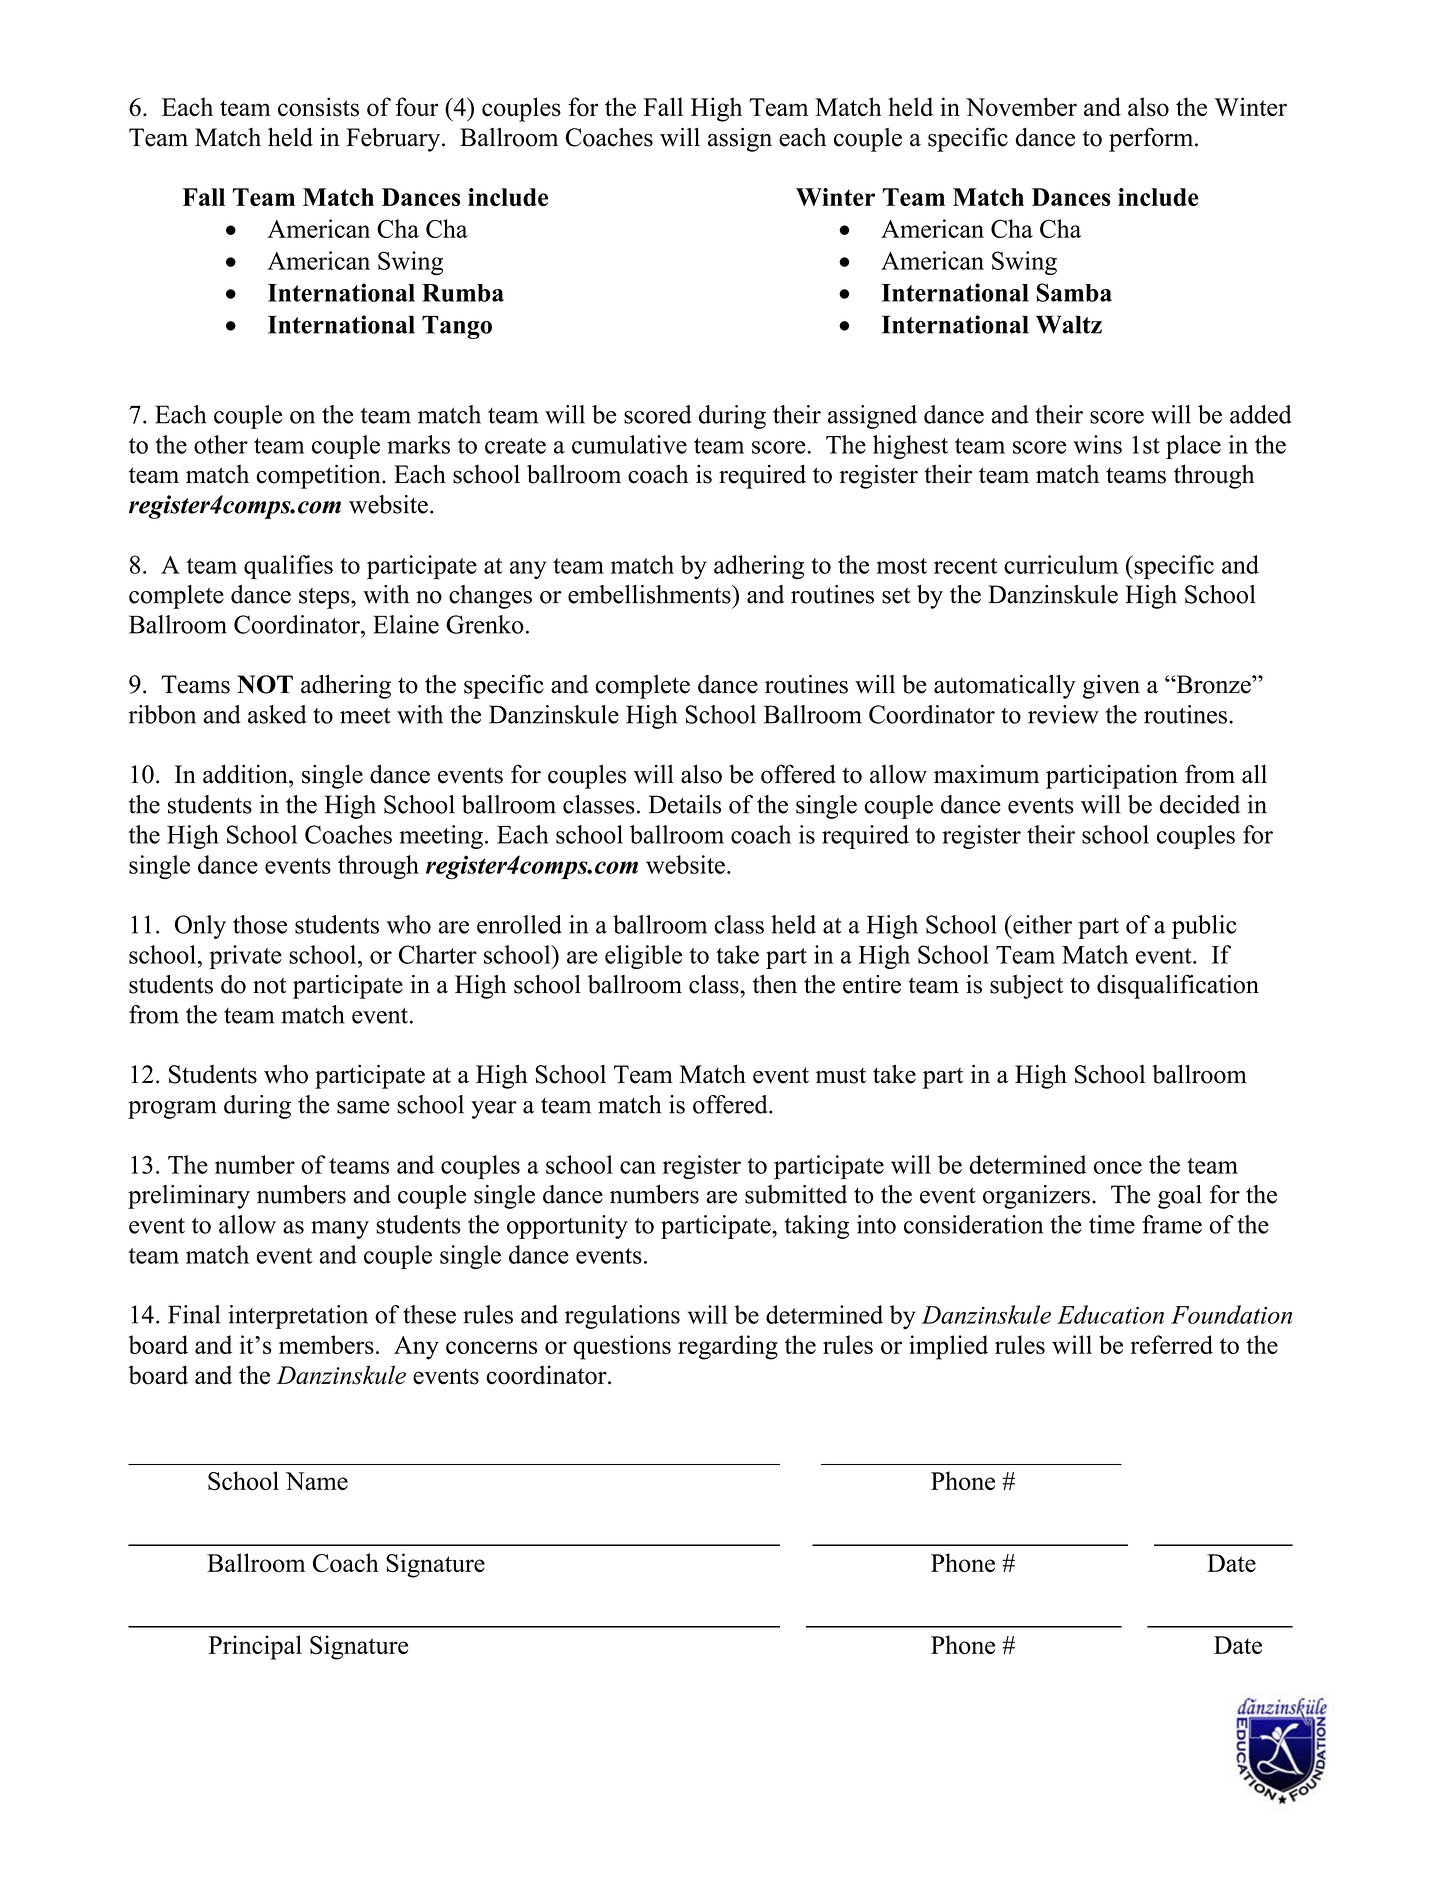  What do you see at coordinates (796, 1194) in the screenshot?
I see `submitted` at bounding box center [796, 1194].
